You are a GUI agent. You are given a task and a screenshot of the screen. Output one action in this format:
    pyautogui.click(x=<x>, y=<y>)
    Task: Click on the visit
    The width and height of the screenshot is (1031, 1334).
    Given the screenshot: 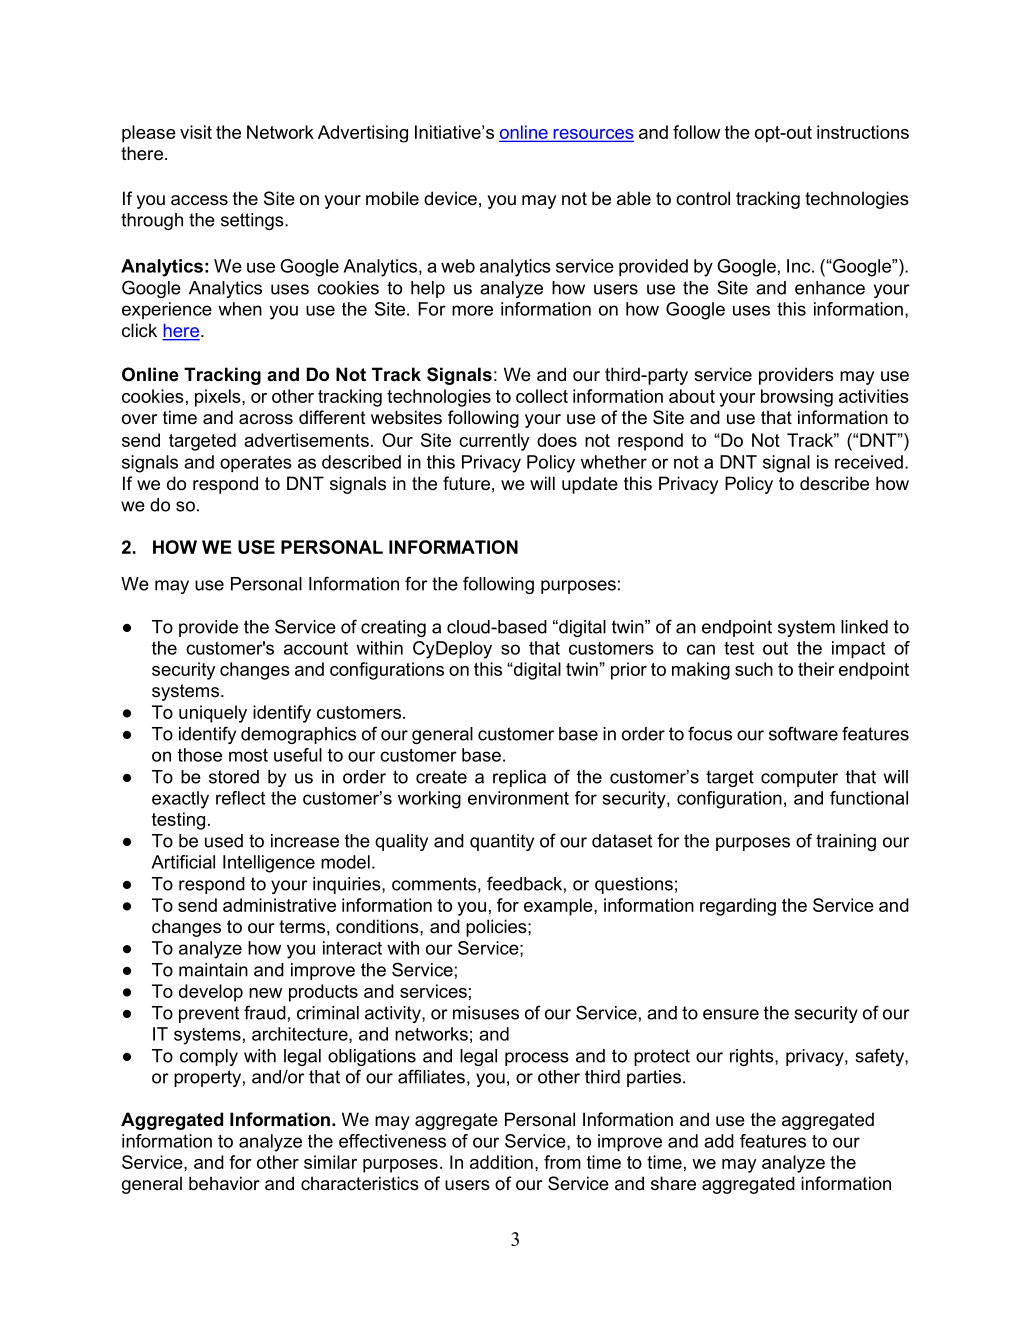 What is the action you would take?
    pyautogui.click(x=196, y=132)
